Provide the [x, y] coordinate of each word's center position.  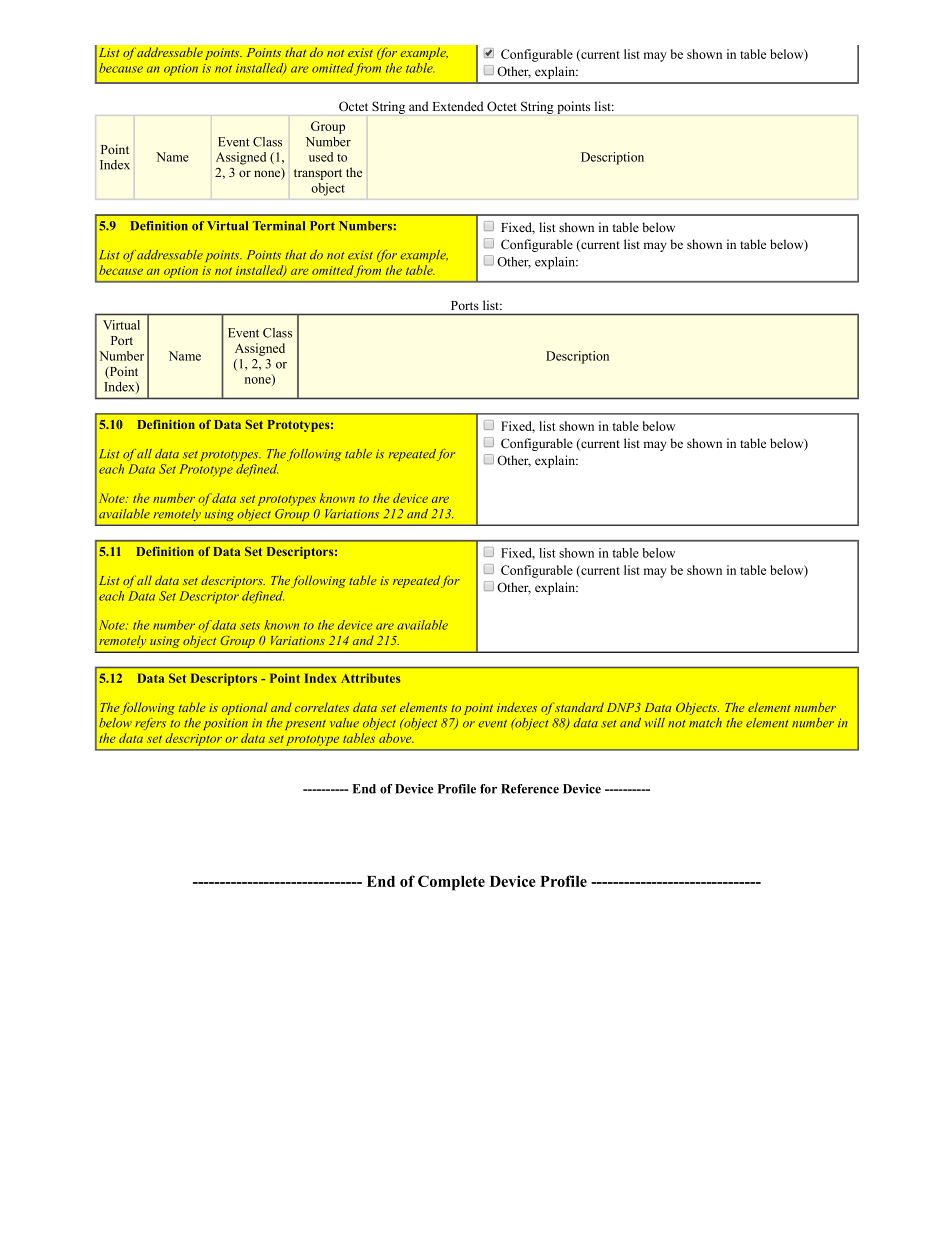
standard [579, 707]
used [321, 157]
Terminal [279, 226]
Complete [451, 883]
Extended [458, 106]
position [225, 724]
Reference [530, 789]
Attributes [370, 678]
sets [250, 626]
